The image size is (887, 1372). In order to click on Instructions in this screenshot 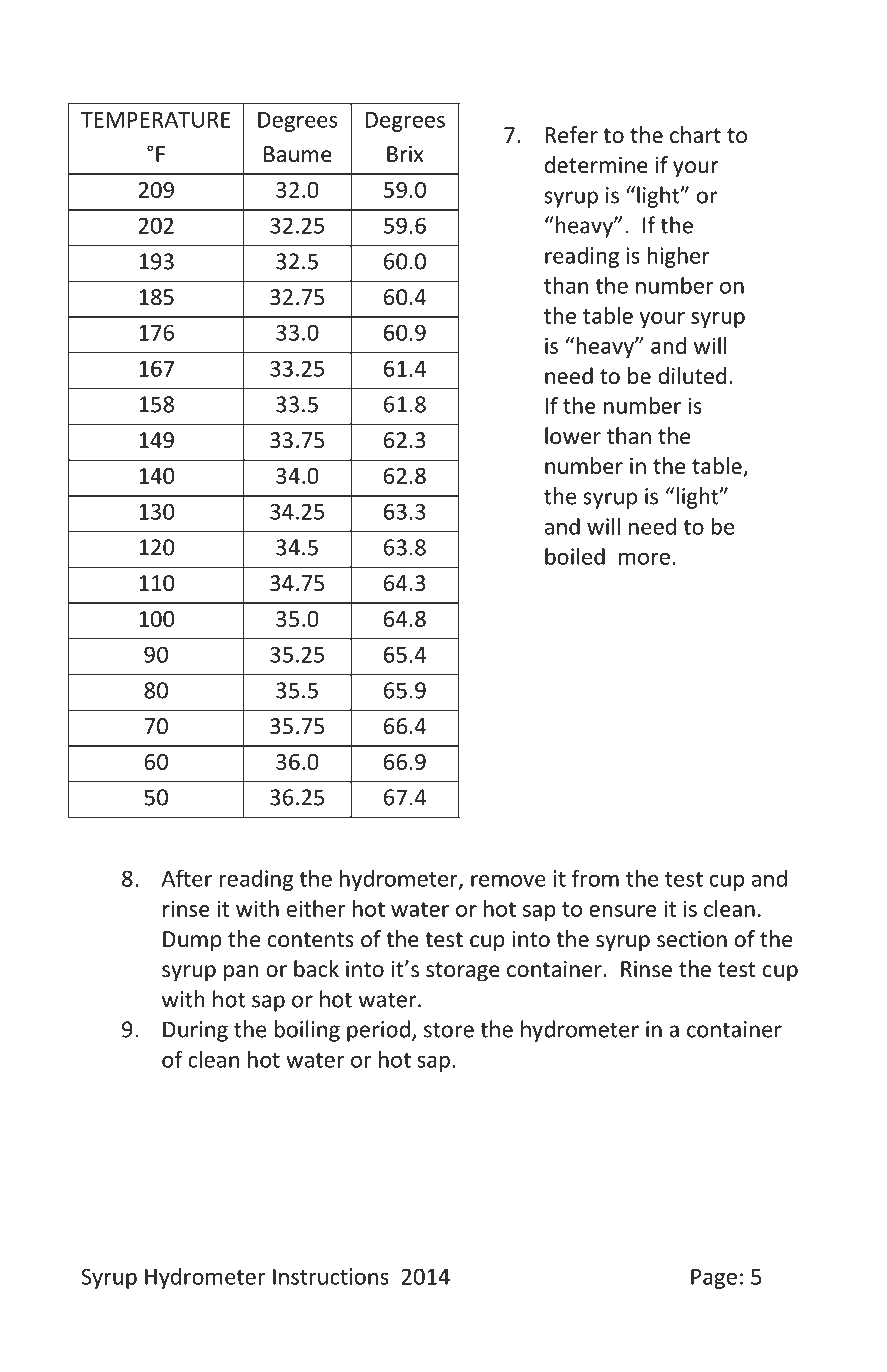, I will do `click(331, 1276)`.
